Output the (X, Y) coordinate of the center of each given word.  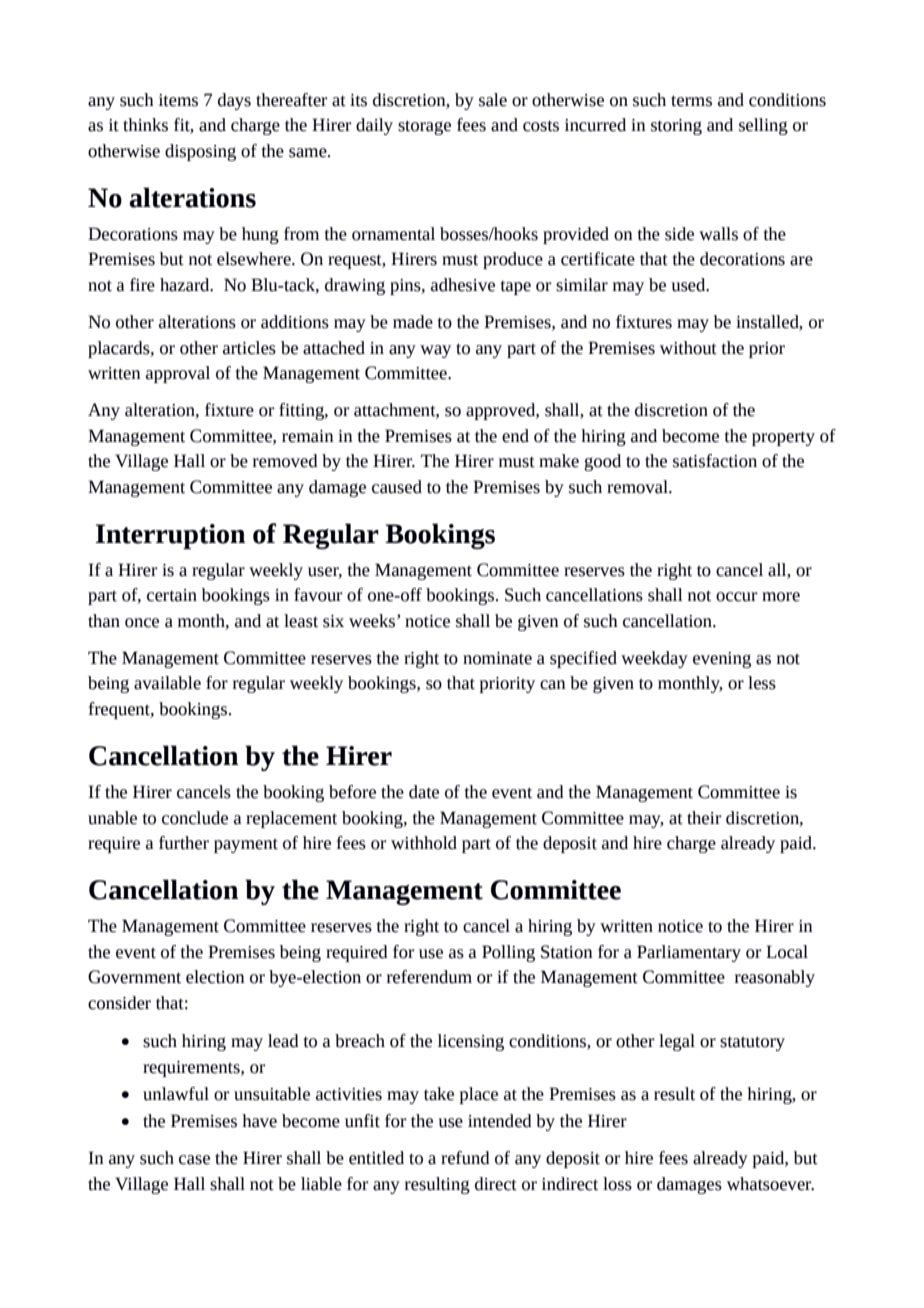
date (424, 792)
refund (465, 1158)
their (704, 818)
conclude (195, 818)
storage (424, 127)
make (559, 461)
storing (676, 127)
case (194, 1160)
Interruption (171, 536)
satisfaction (715, 461)
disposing (200, 152)
